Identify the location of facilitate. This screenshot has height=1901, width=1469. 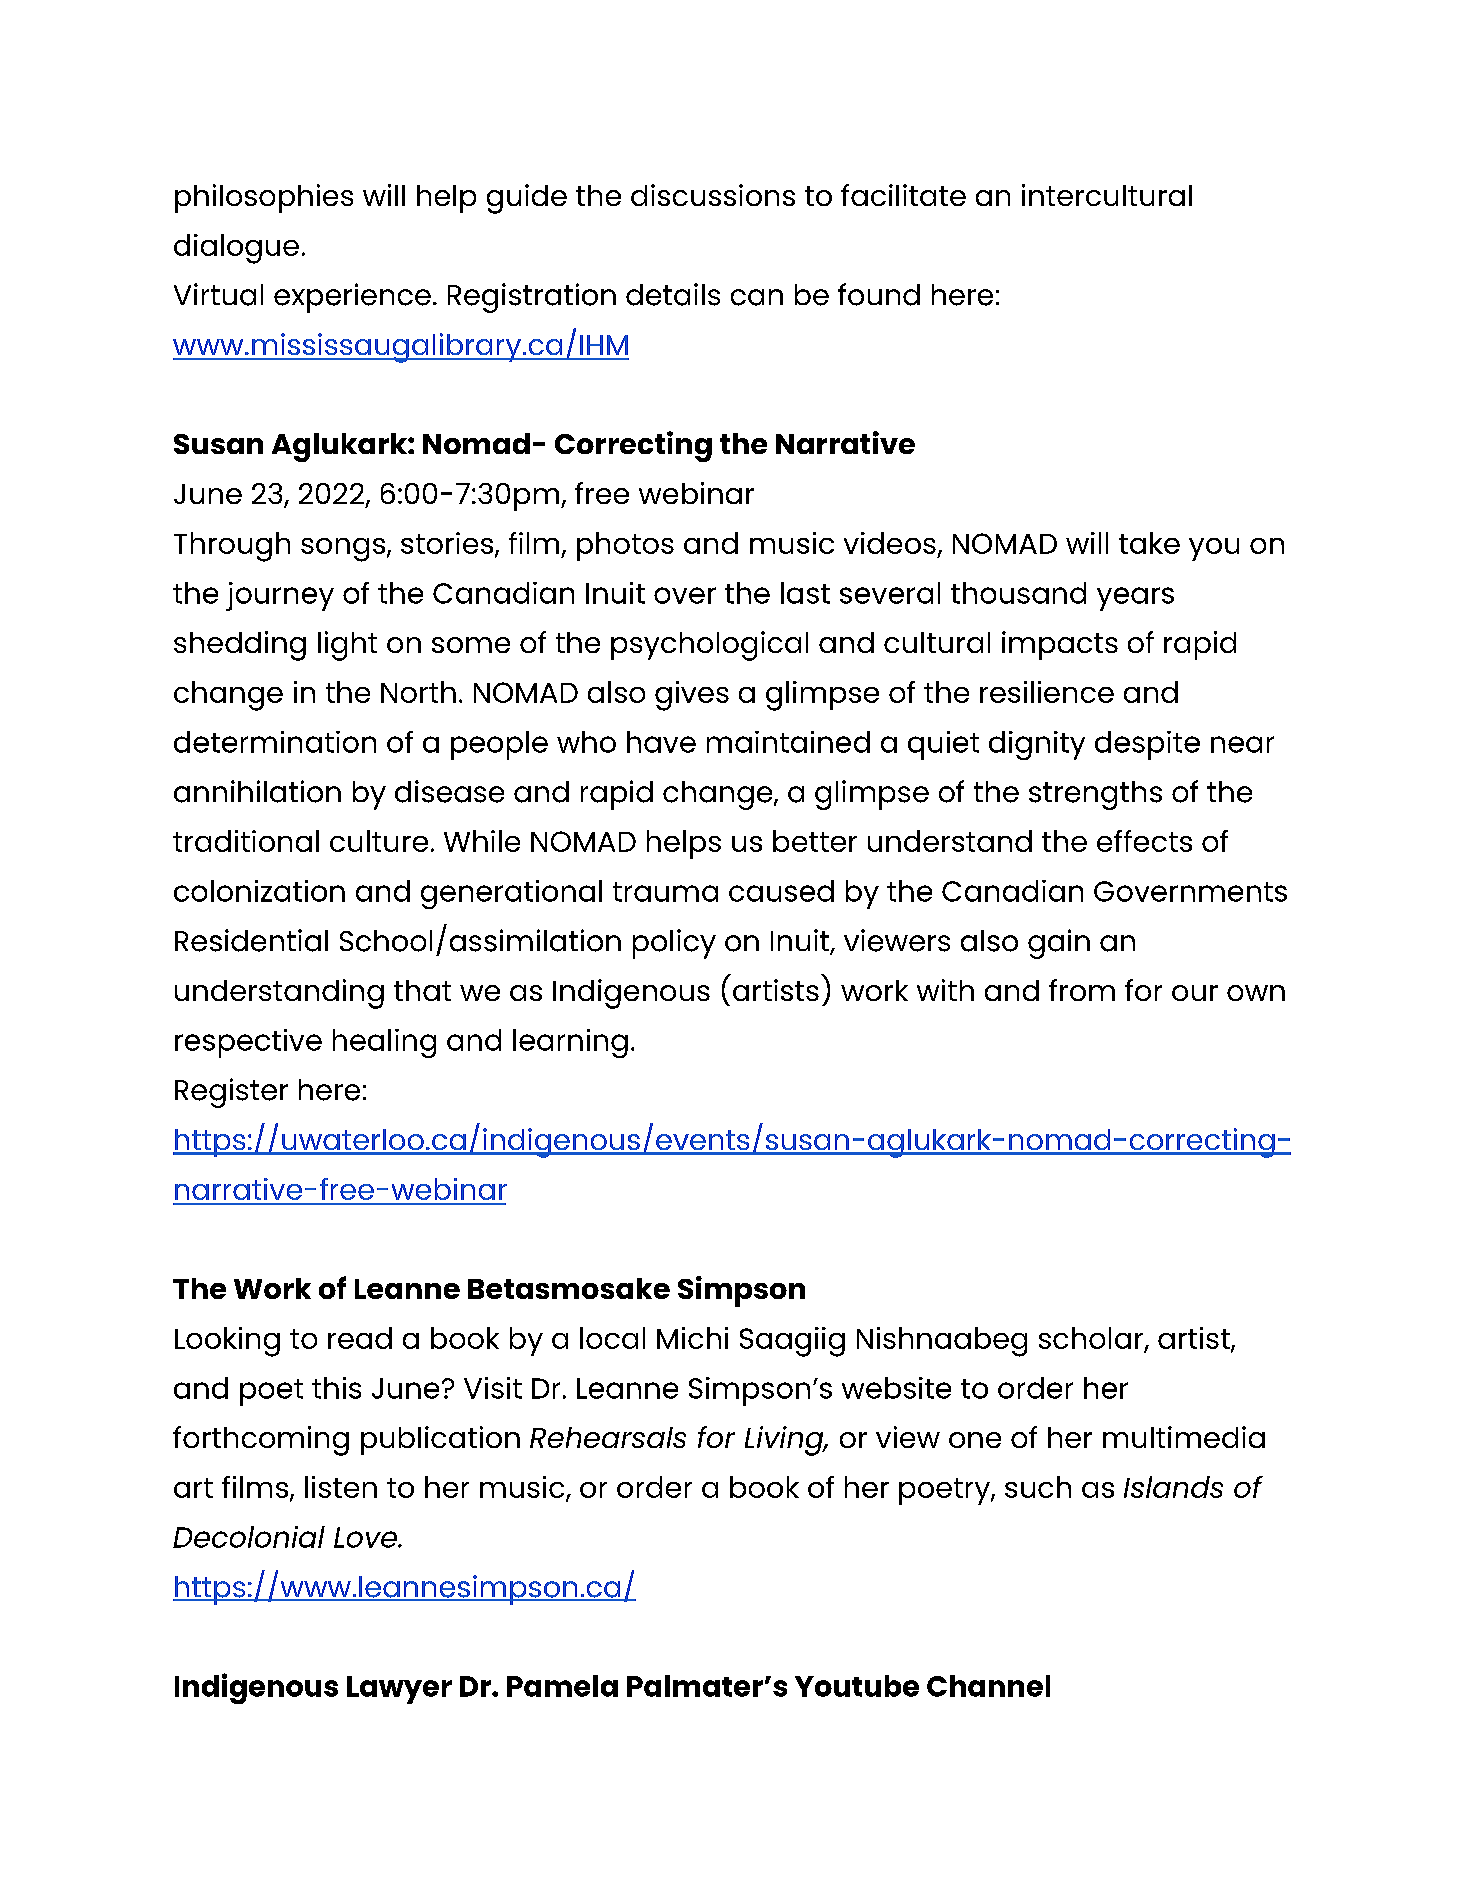
(903, 195).
